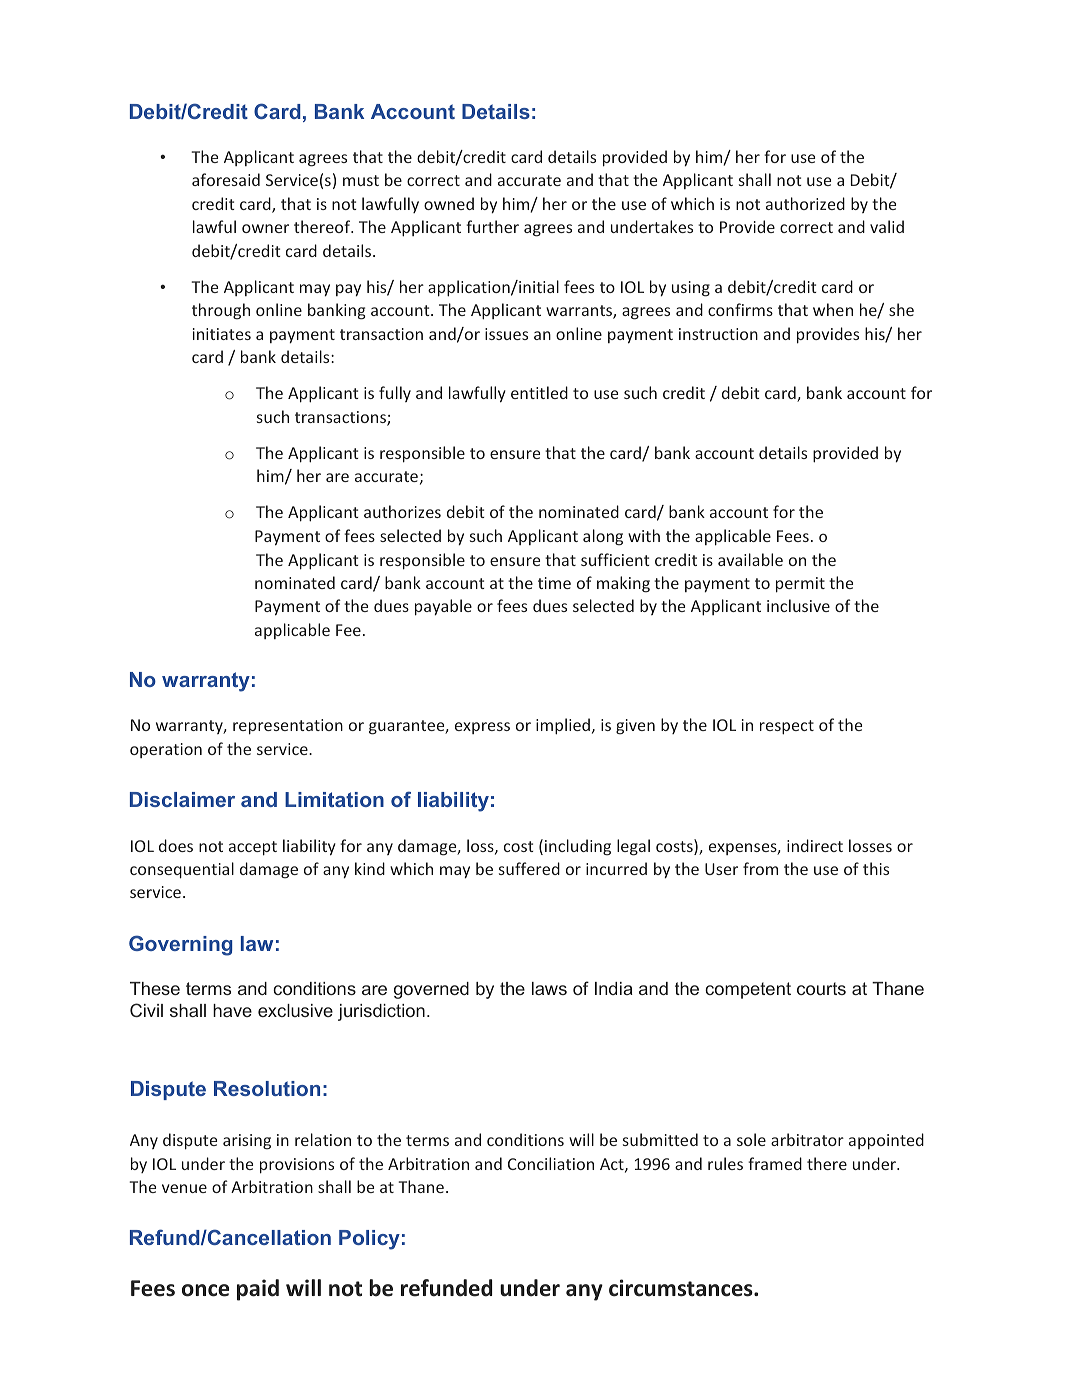  What do you see at coordinates (775, 1163) in the document?
I see `framed` at bounding box center [775, 1163].
